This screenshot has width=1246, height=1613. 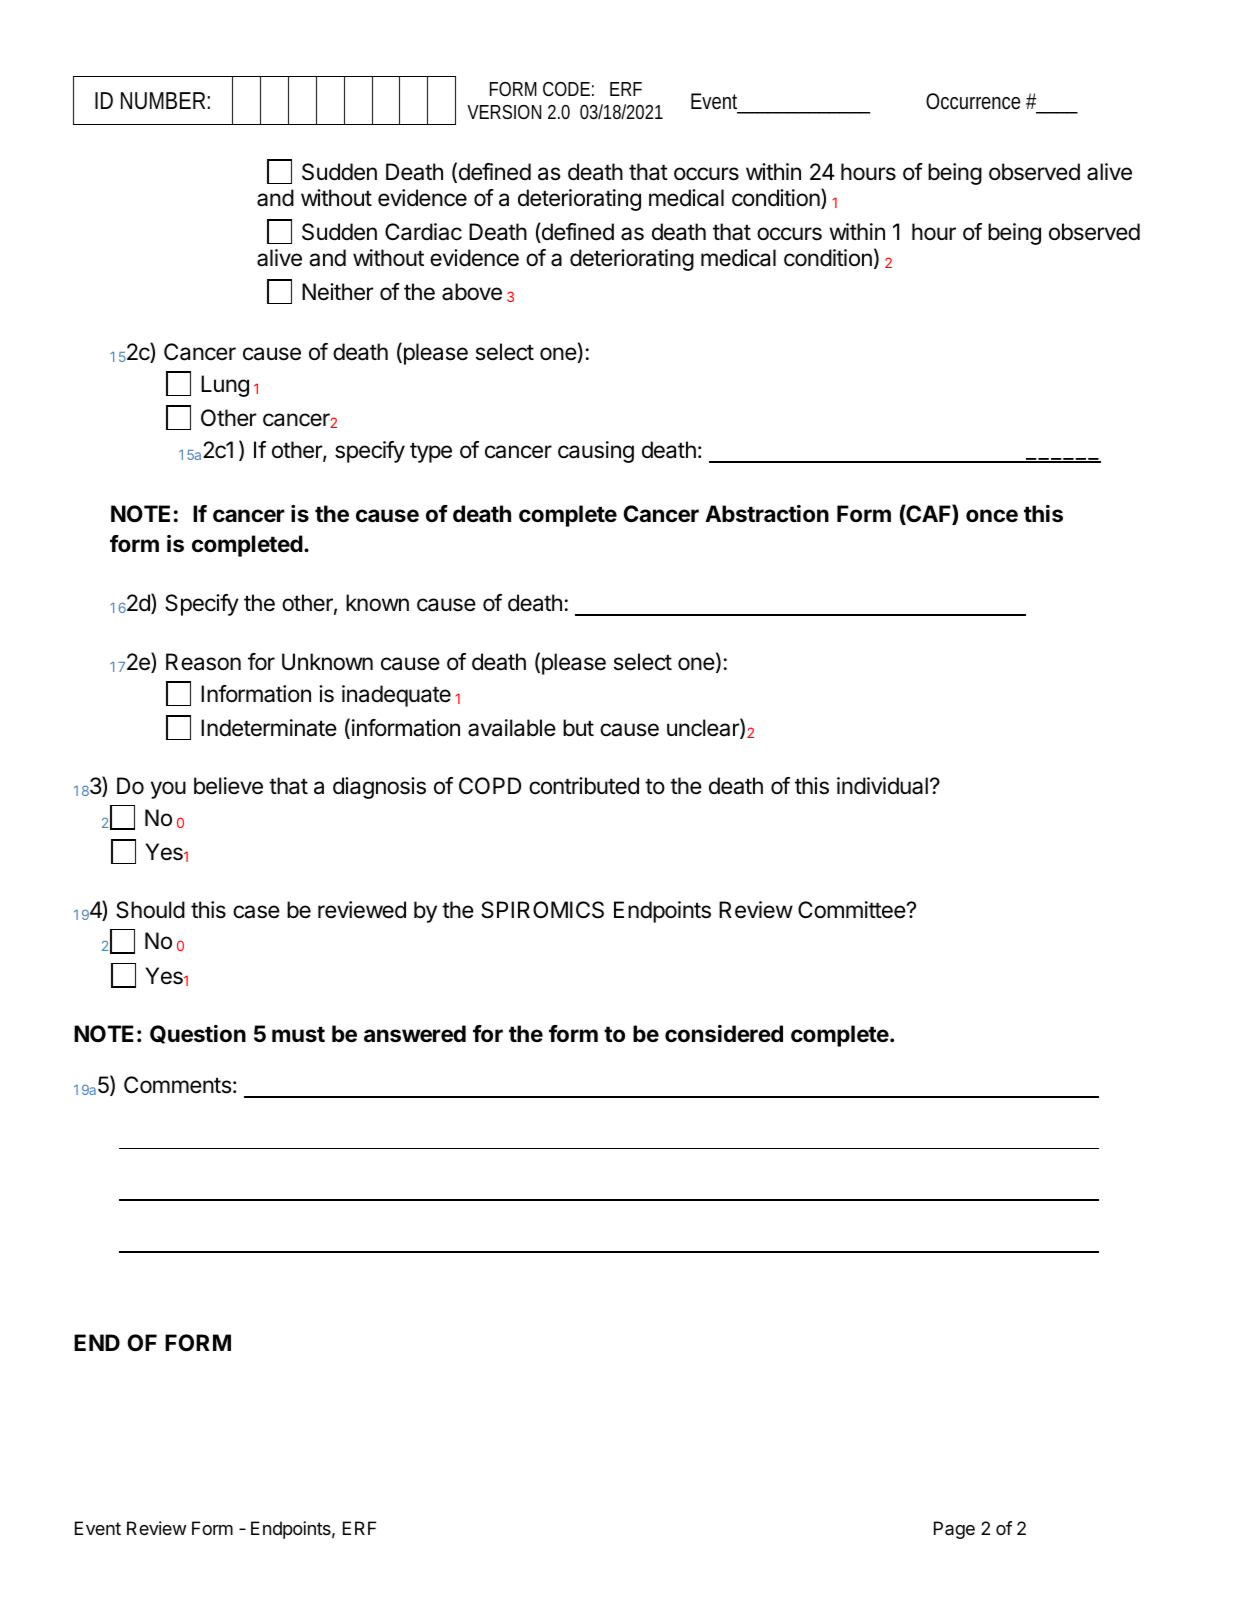 What do you see at coordinates (178, 1085) in the screenshot?
I see `Comments` at bounding box center [178, 1085].
